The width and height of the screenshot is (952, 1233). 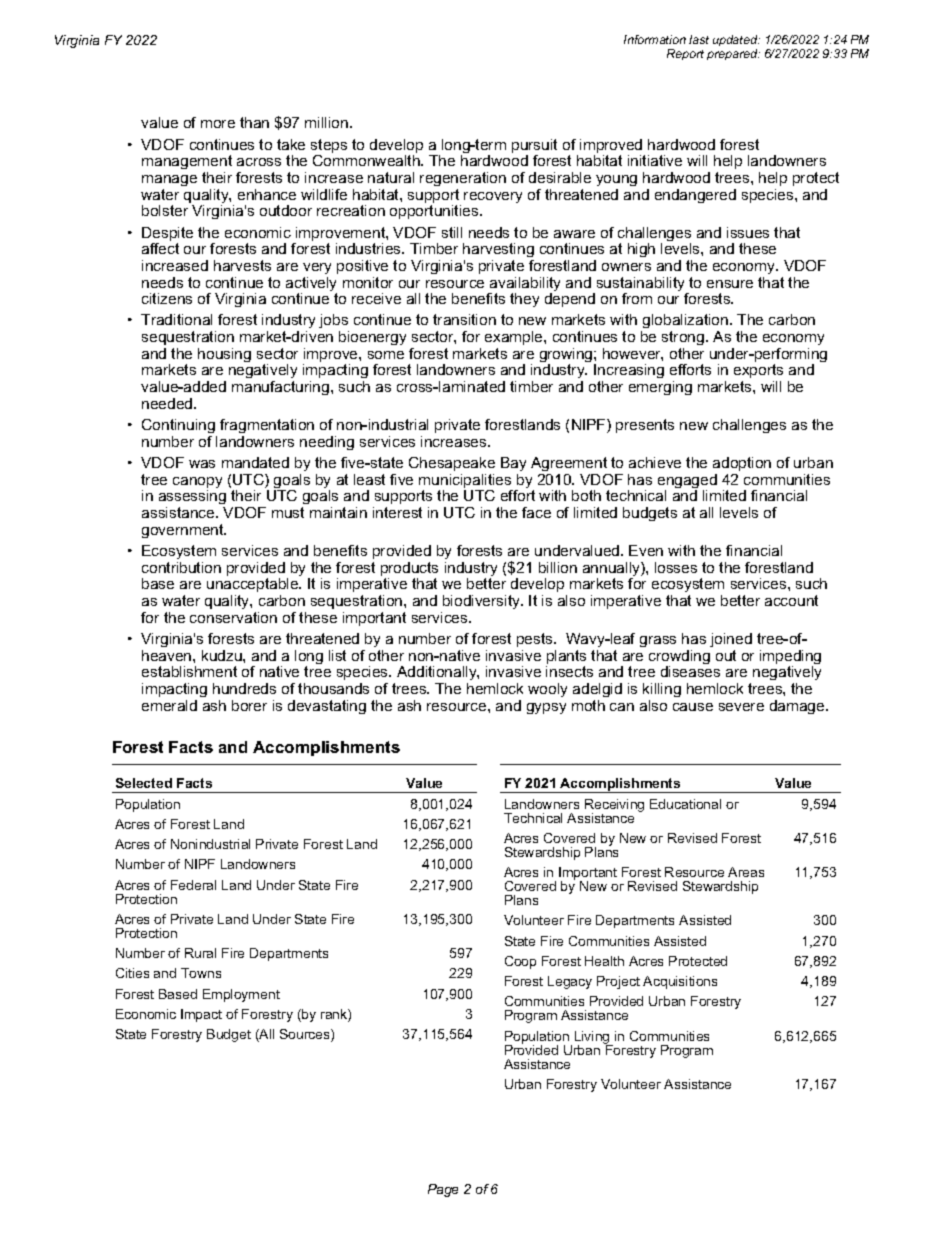 I want to click on Sources, so click(x=306, y=1035).
